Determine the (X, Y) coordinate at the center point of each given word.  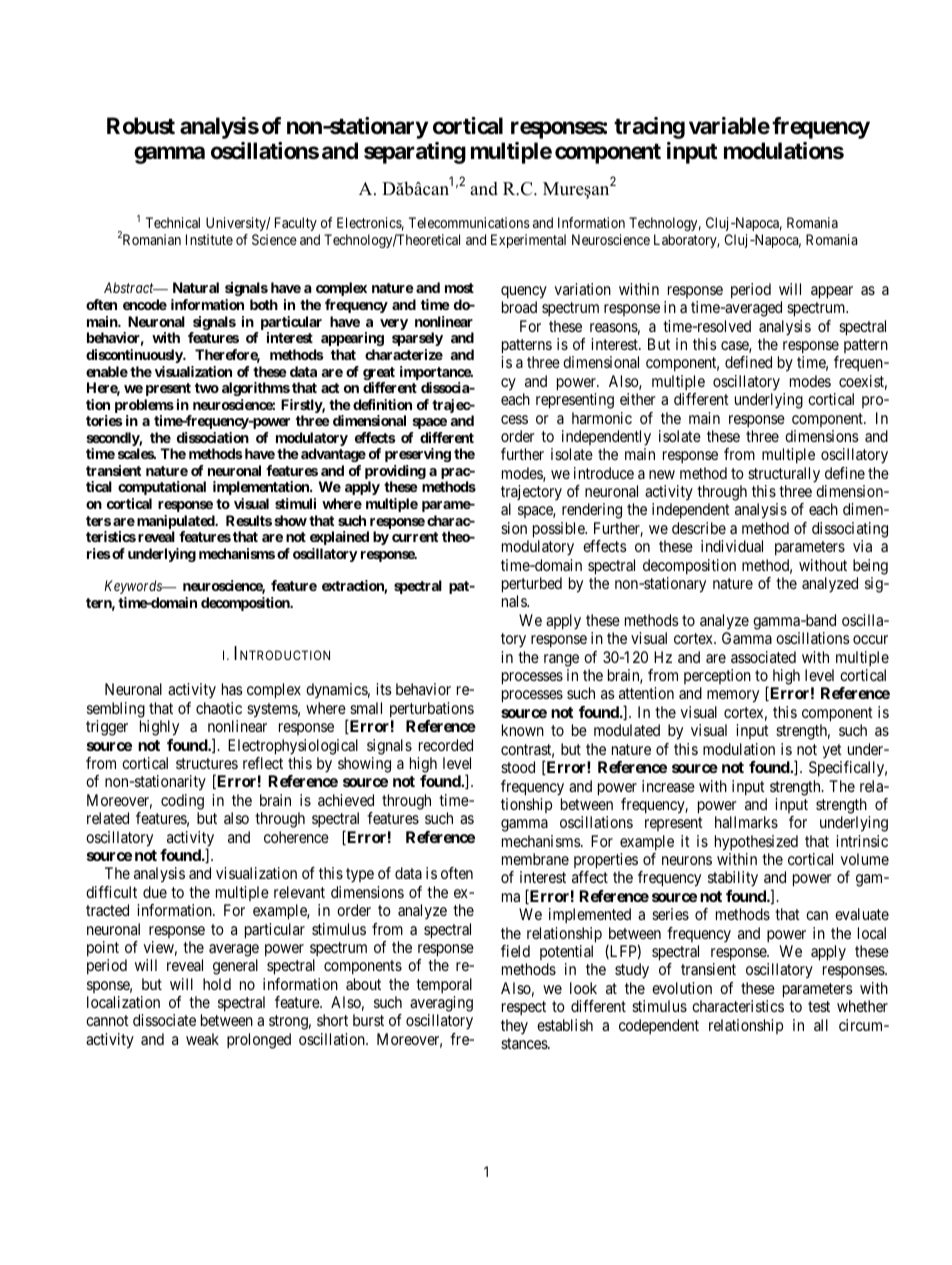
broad (519, 307)
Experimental (528, 241)
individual (732, 546)
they (514, 1026)
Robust (141, 126)
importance (436, 373)
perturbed (532, 585)
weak (202, 1039)
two (207, 388)
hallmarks (746, 822)
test (819, 1006)
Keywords (134, 587)
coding (182, 802)
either (638, 399)
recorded (446, 745)
